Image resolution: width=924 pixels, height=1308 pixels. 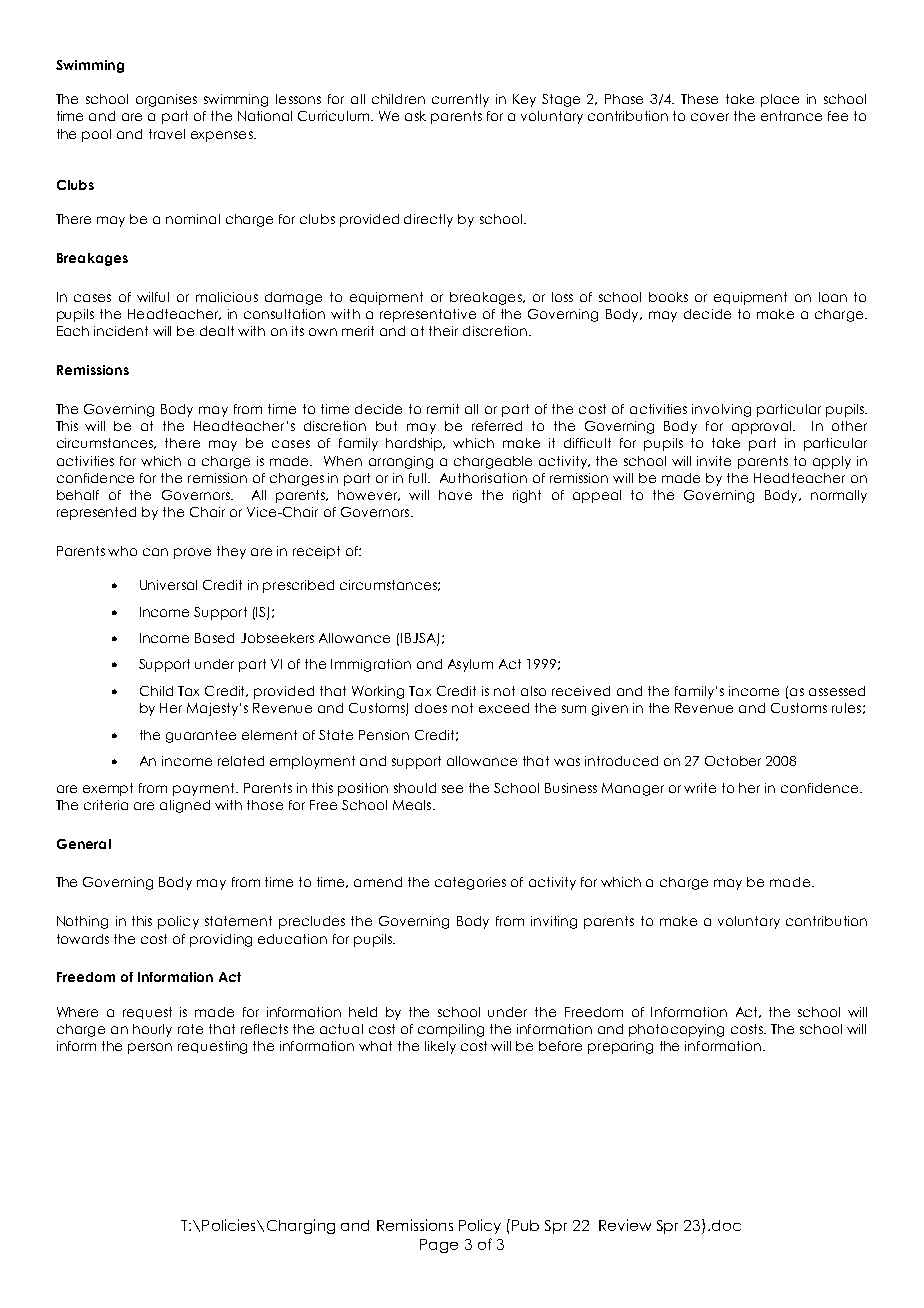 I want to click on Based, so click(x=214, y=638).
